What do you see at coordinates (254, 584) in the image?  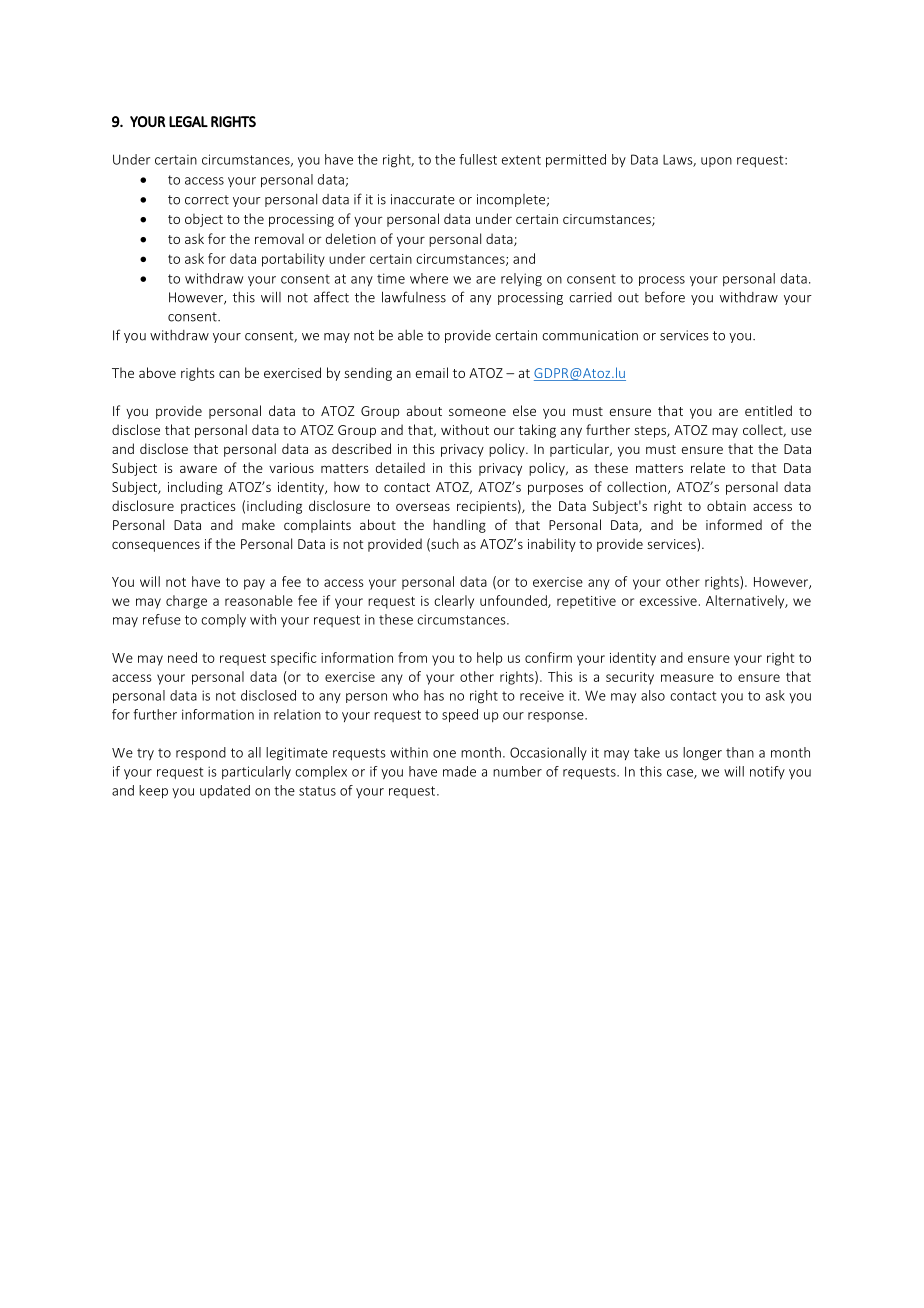 I see `pay` at bounding box center [254, 584].
